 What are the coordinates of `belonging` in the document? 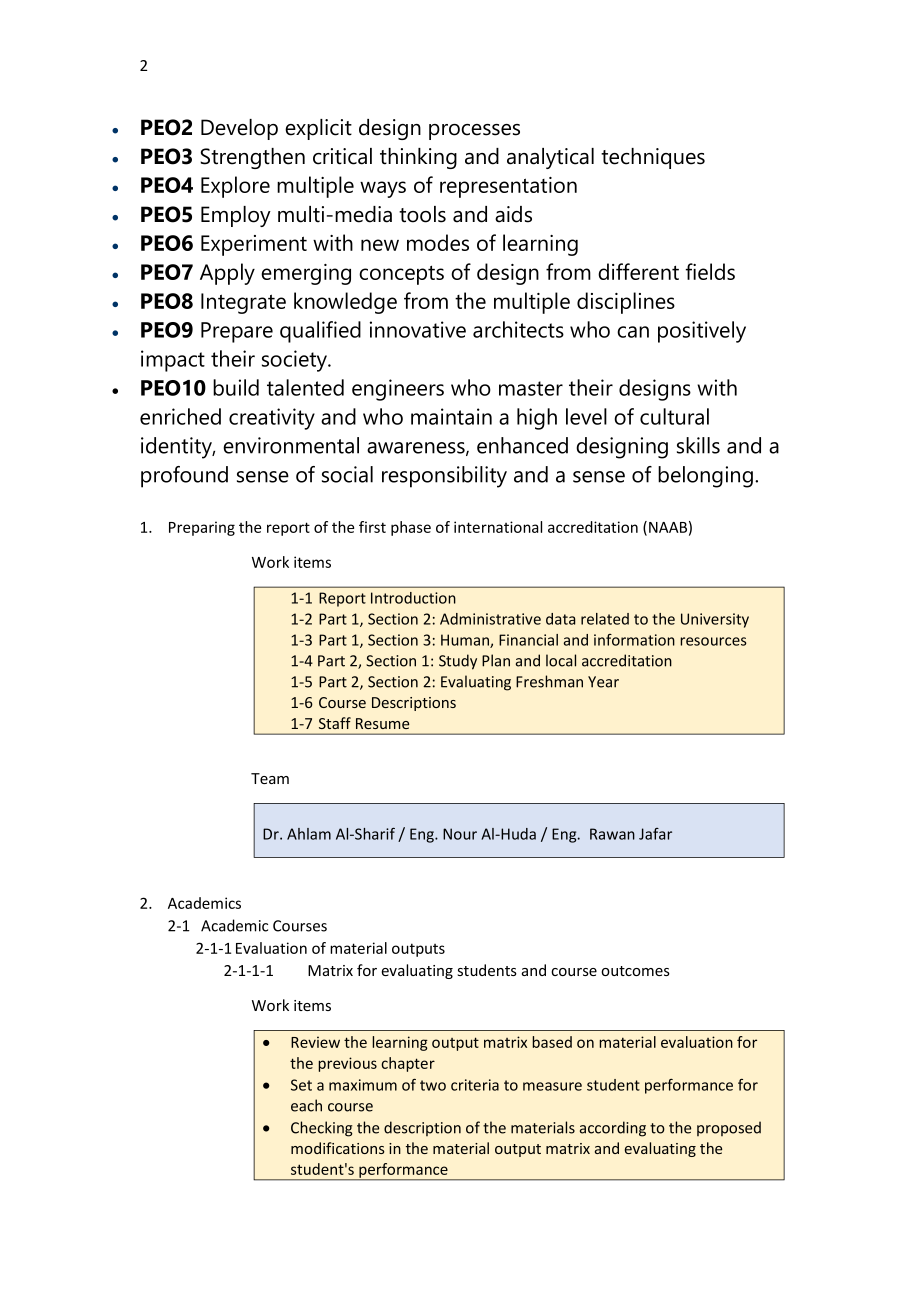 It's located at (705, 477).
